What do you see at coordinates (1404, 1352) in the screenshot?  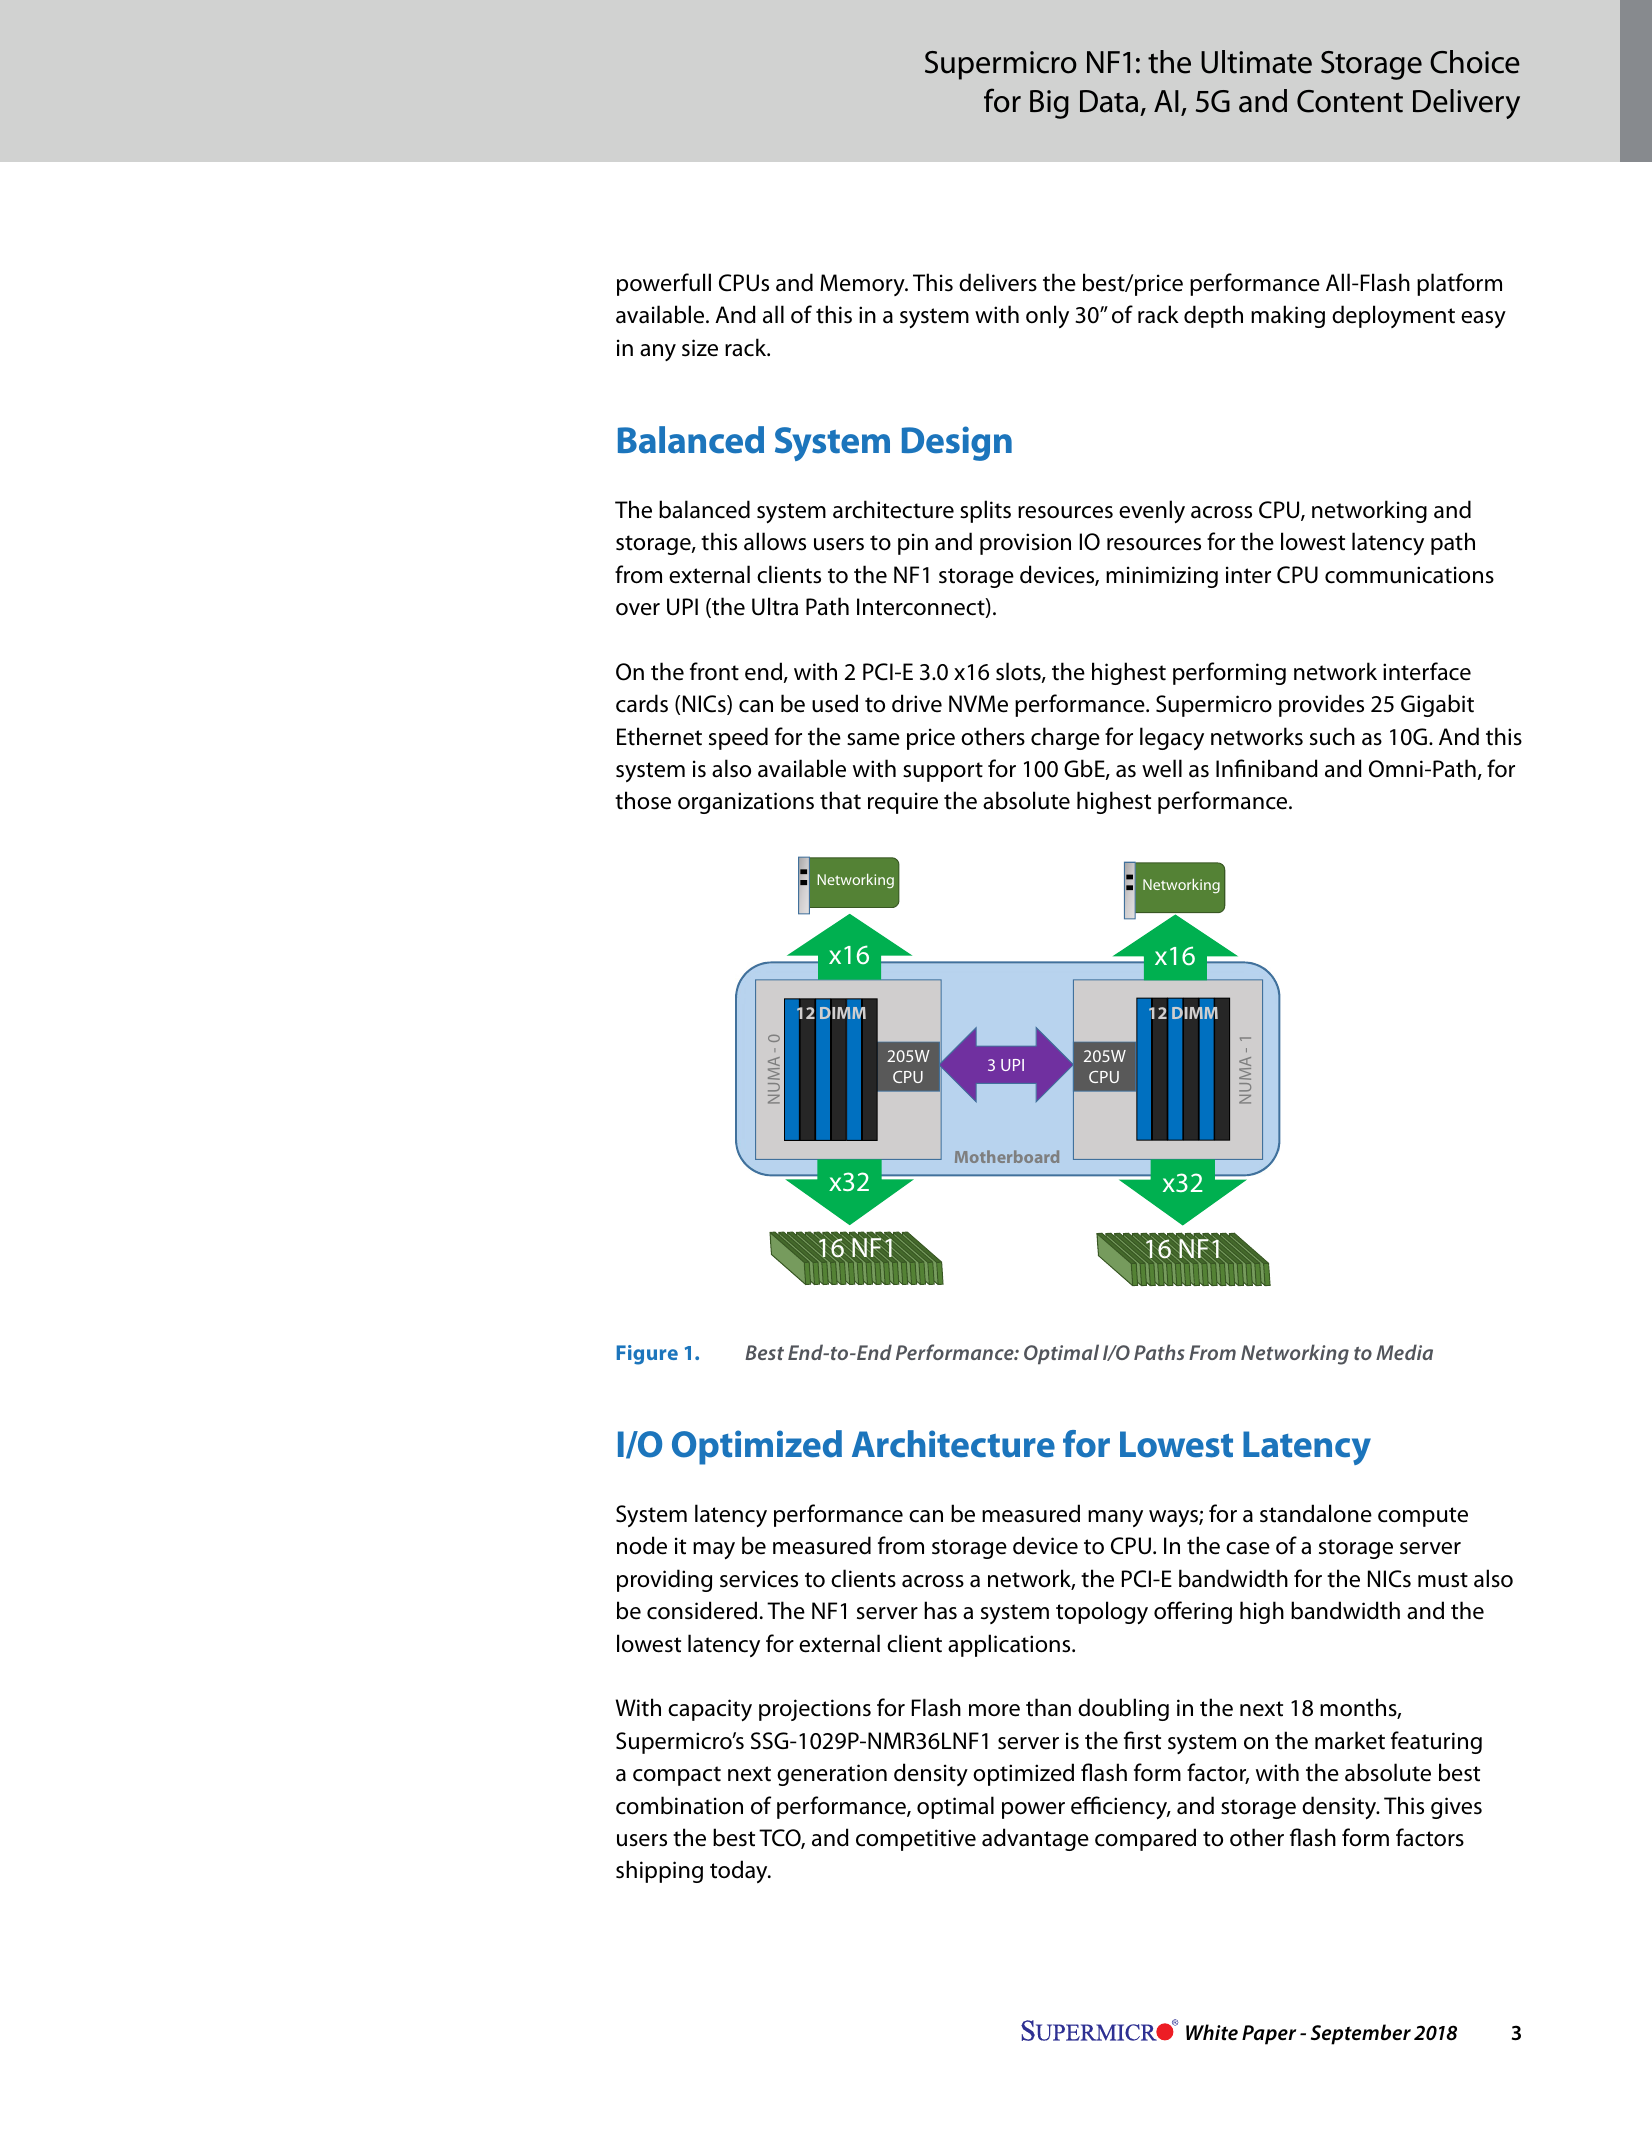 I see `Media` at bounding box center [1404, 1352].
